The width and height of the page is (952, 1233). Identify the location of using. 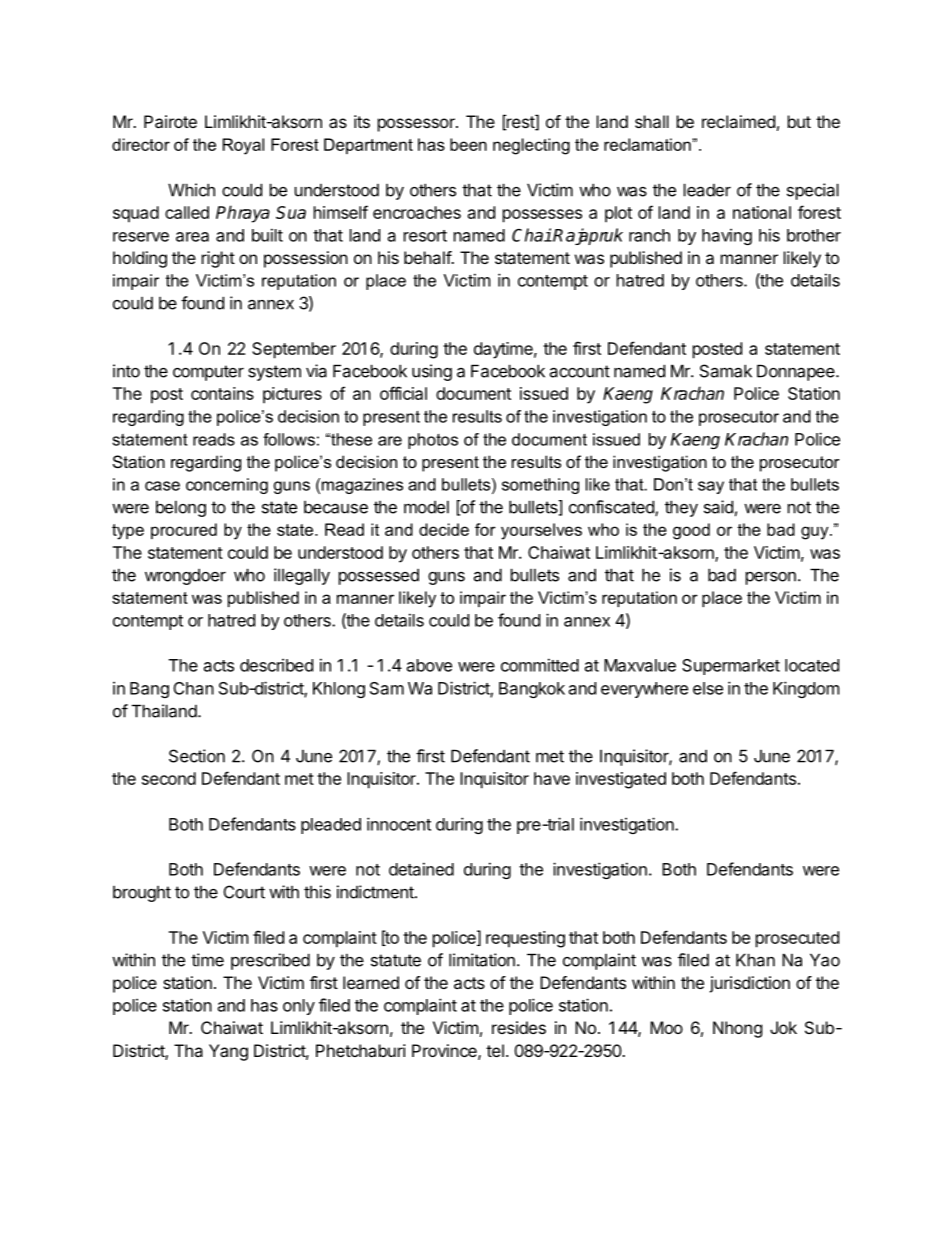
(432, 372).
